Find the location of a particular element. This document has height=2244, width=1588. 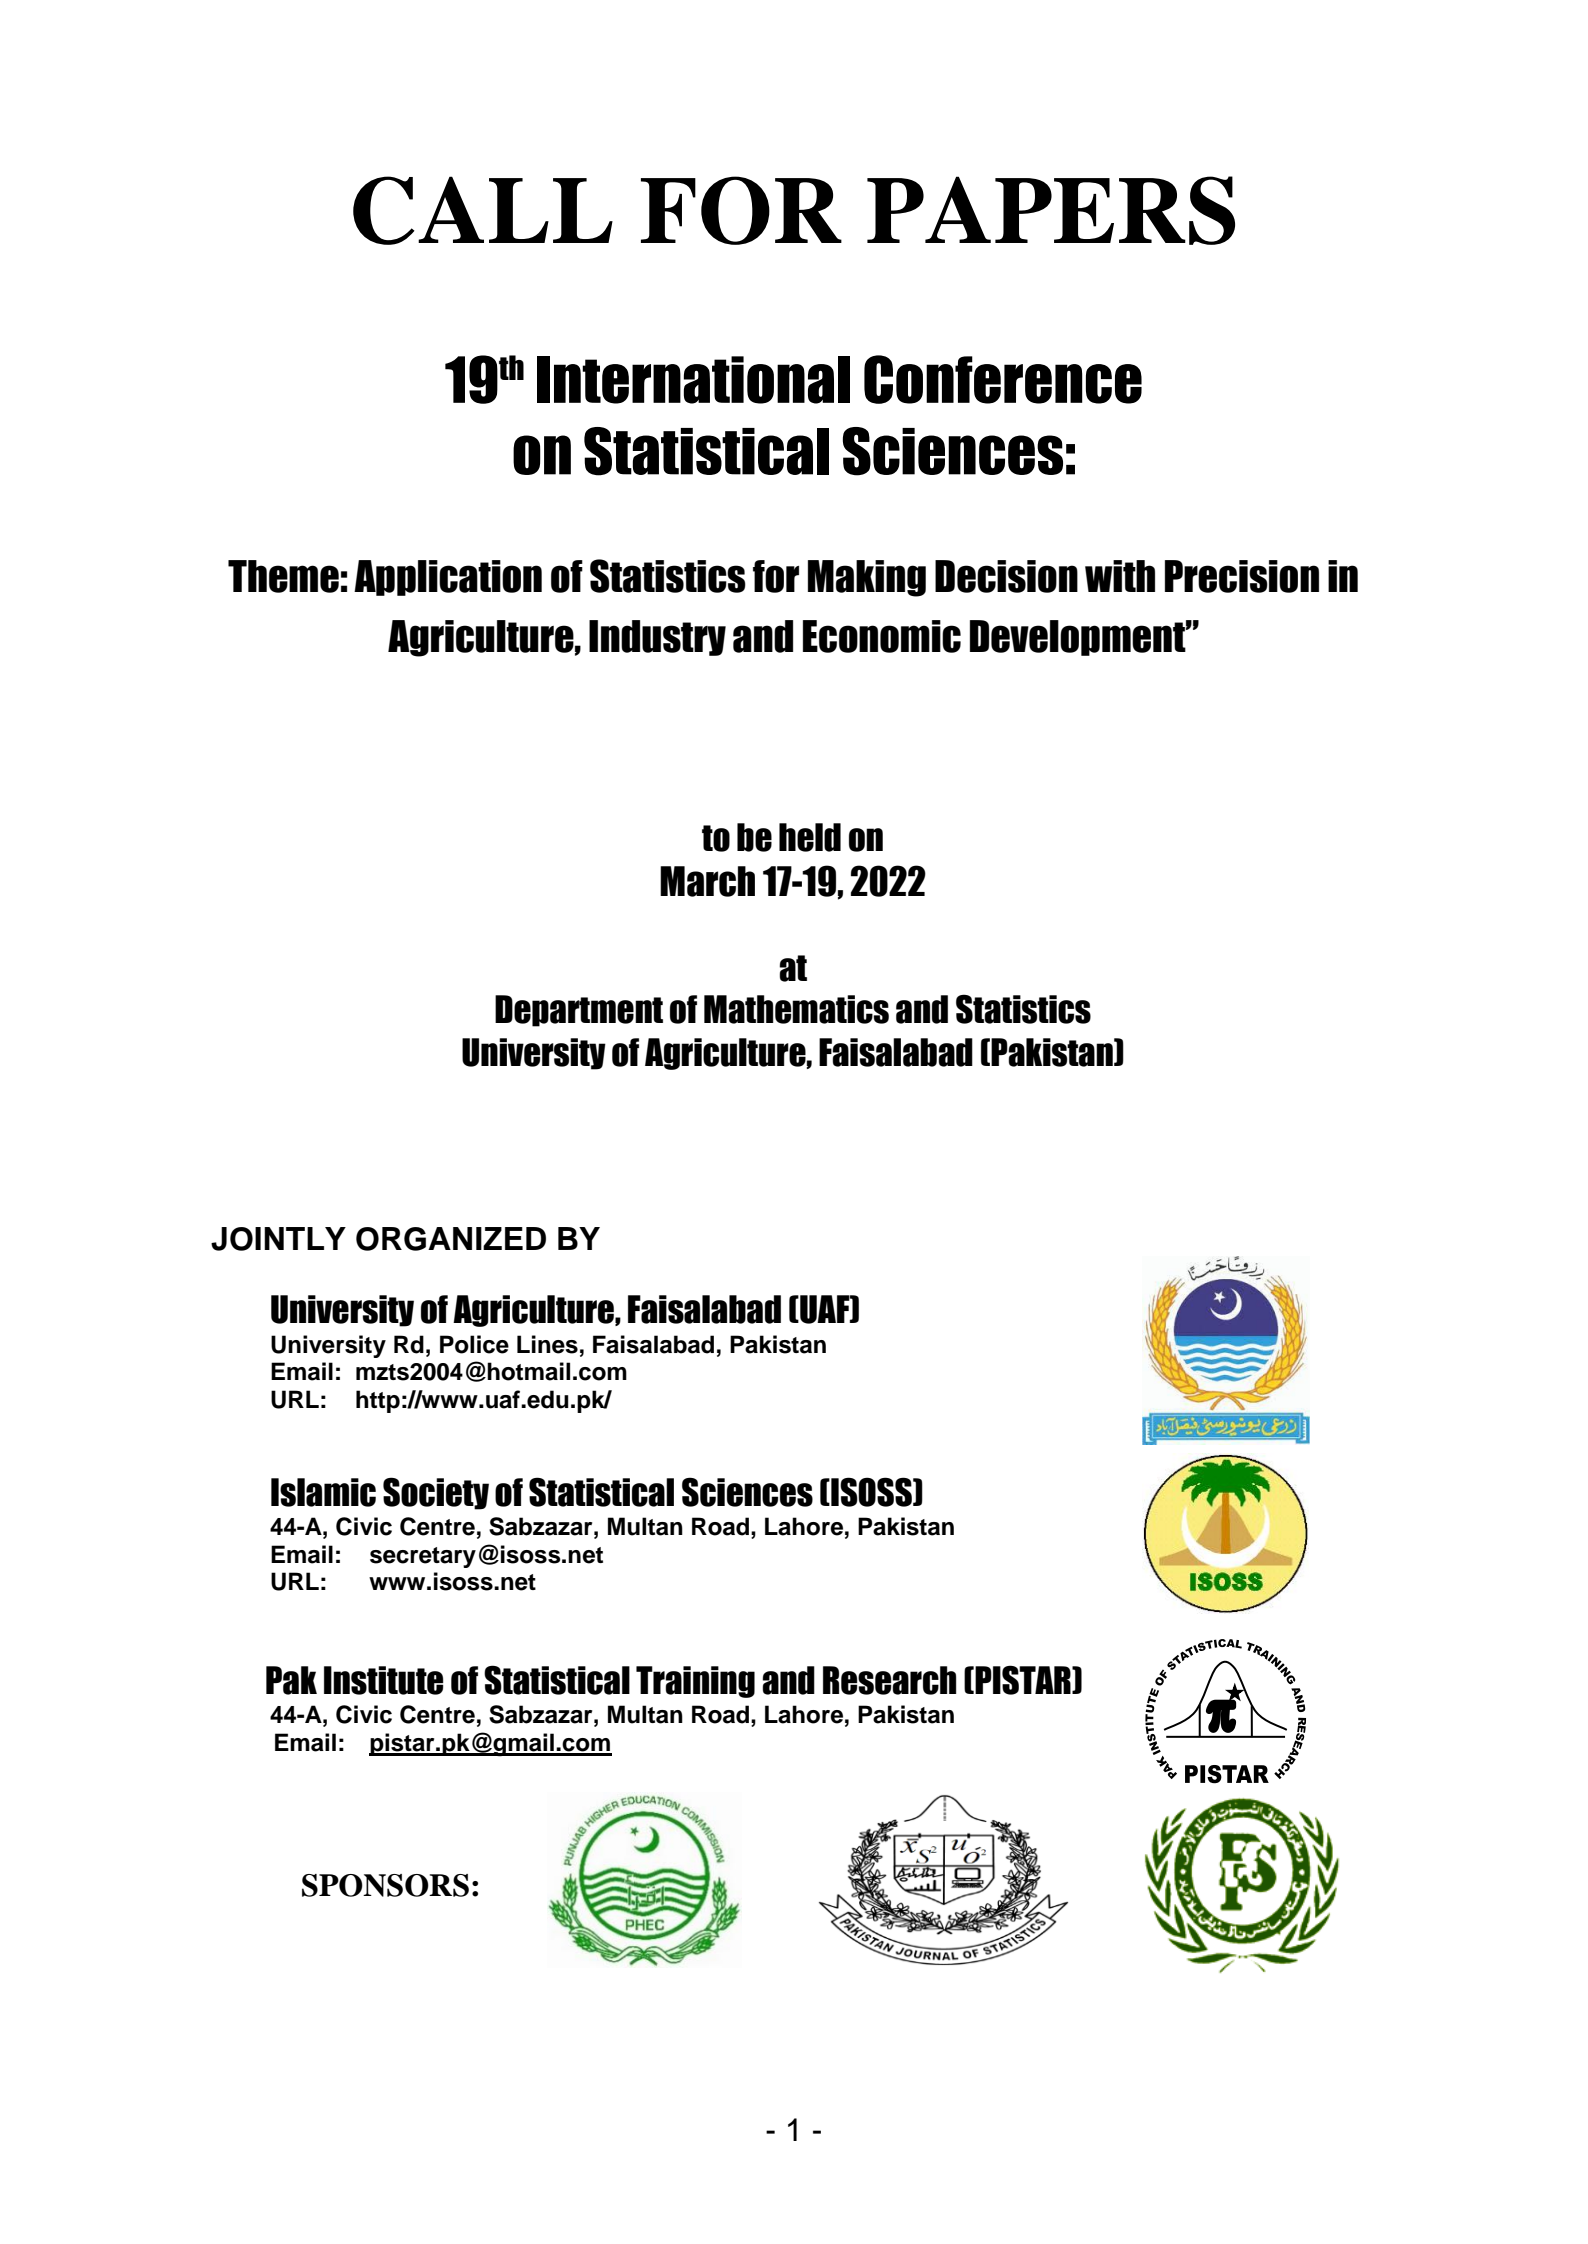

International is located at coordinates (693, 380).
